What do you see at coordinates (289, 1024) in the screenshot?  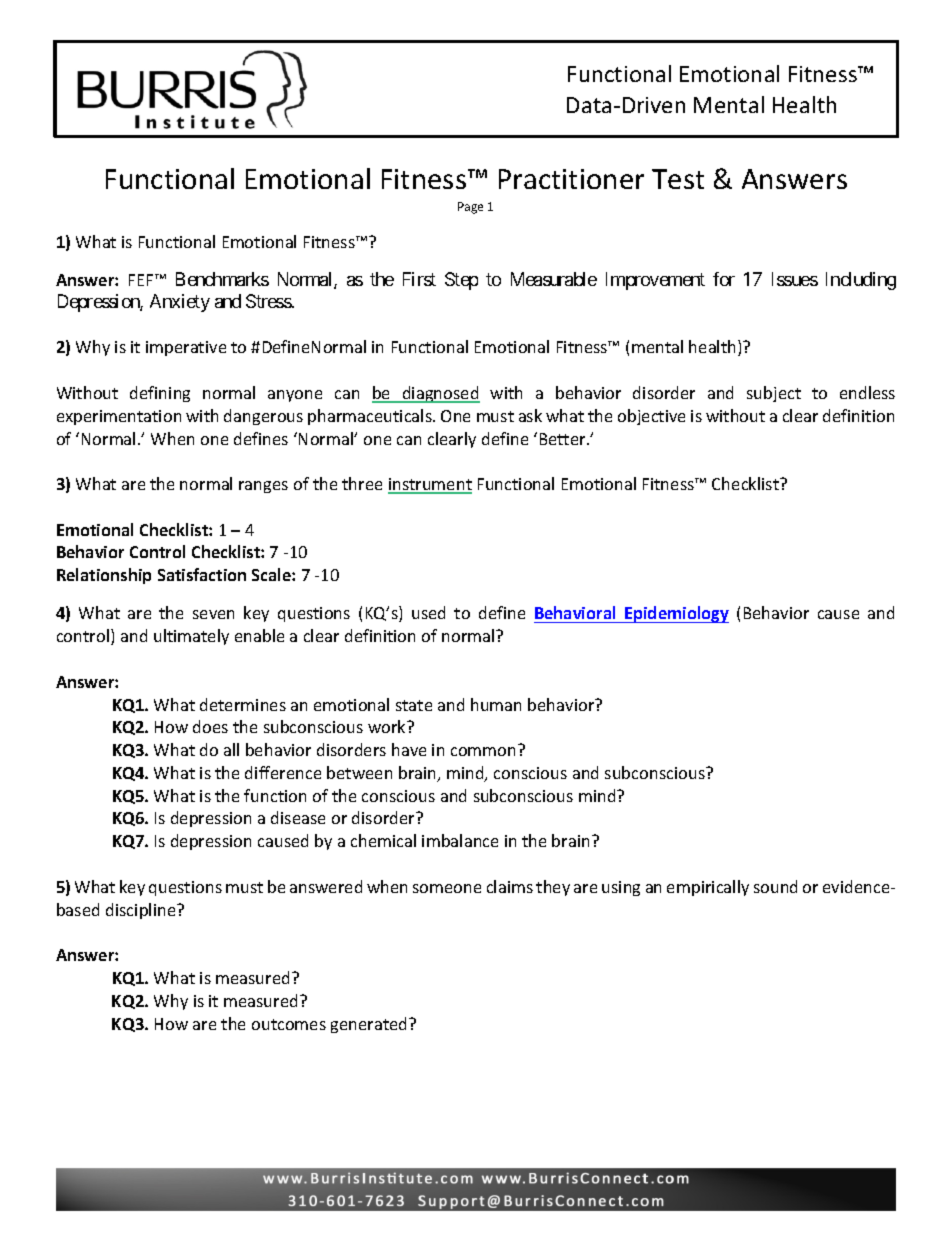 I see `outcomes` at bounding box center [289, 1024].
